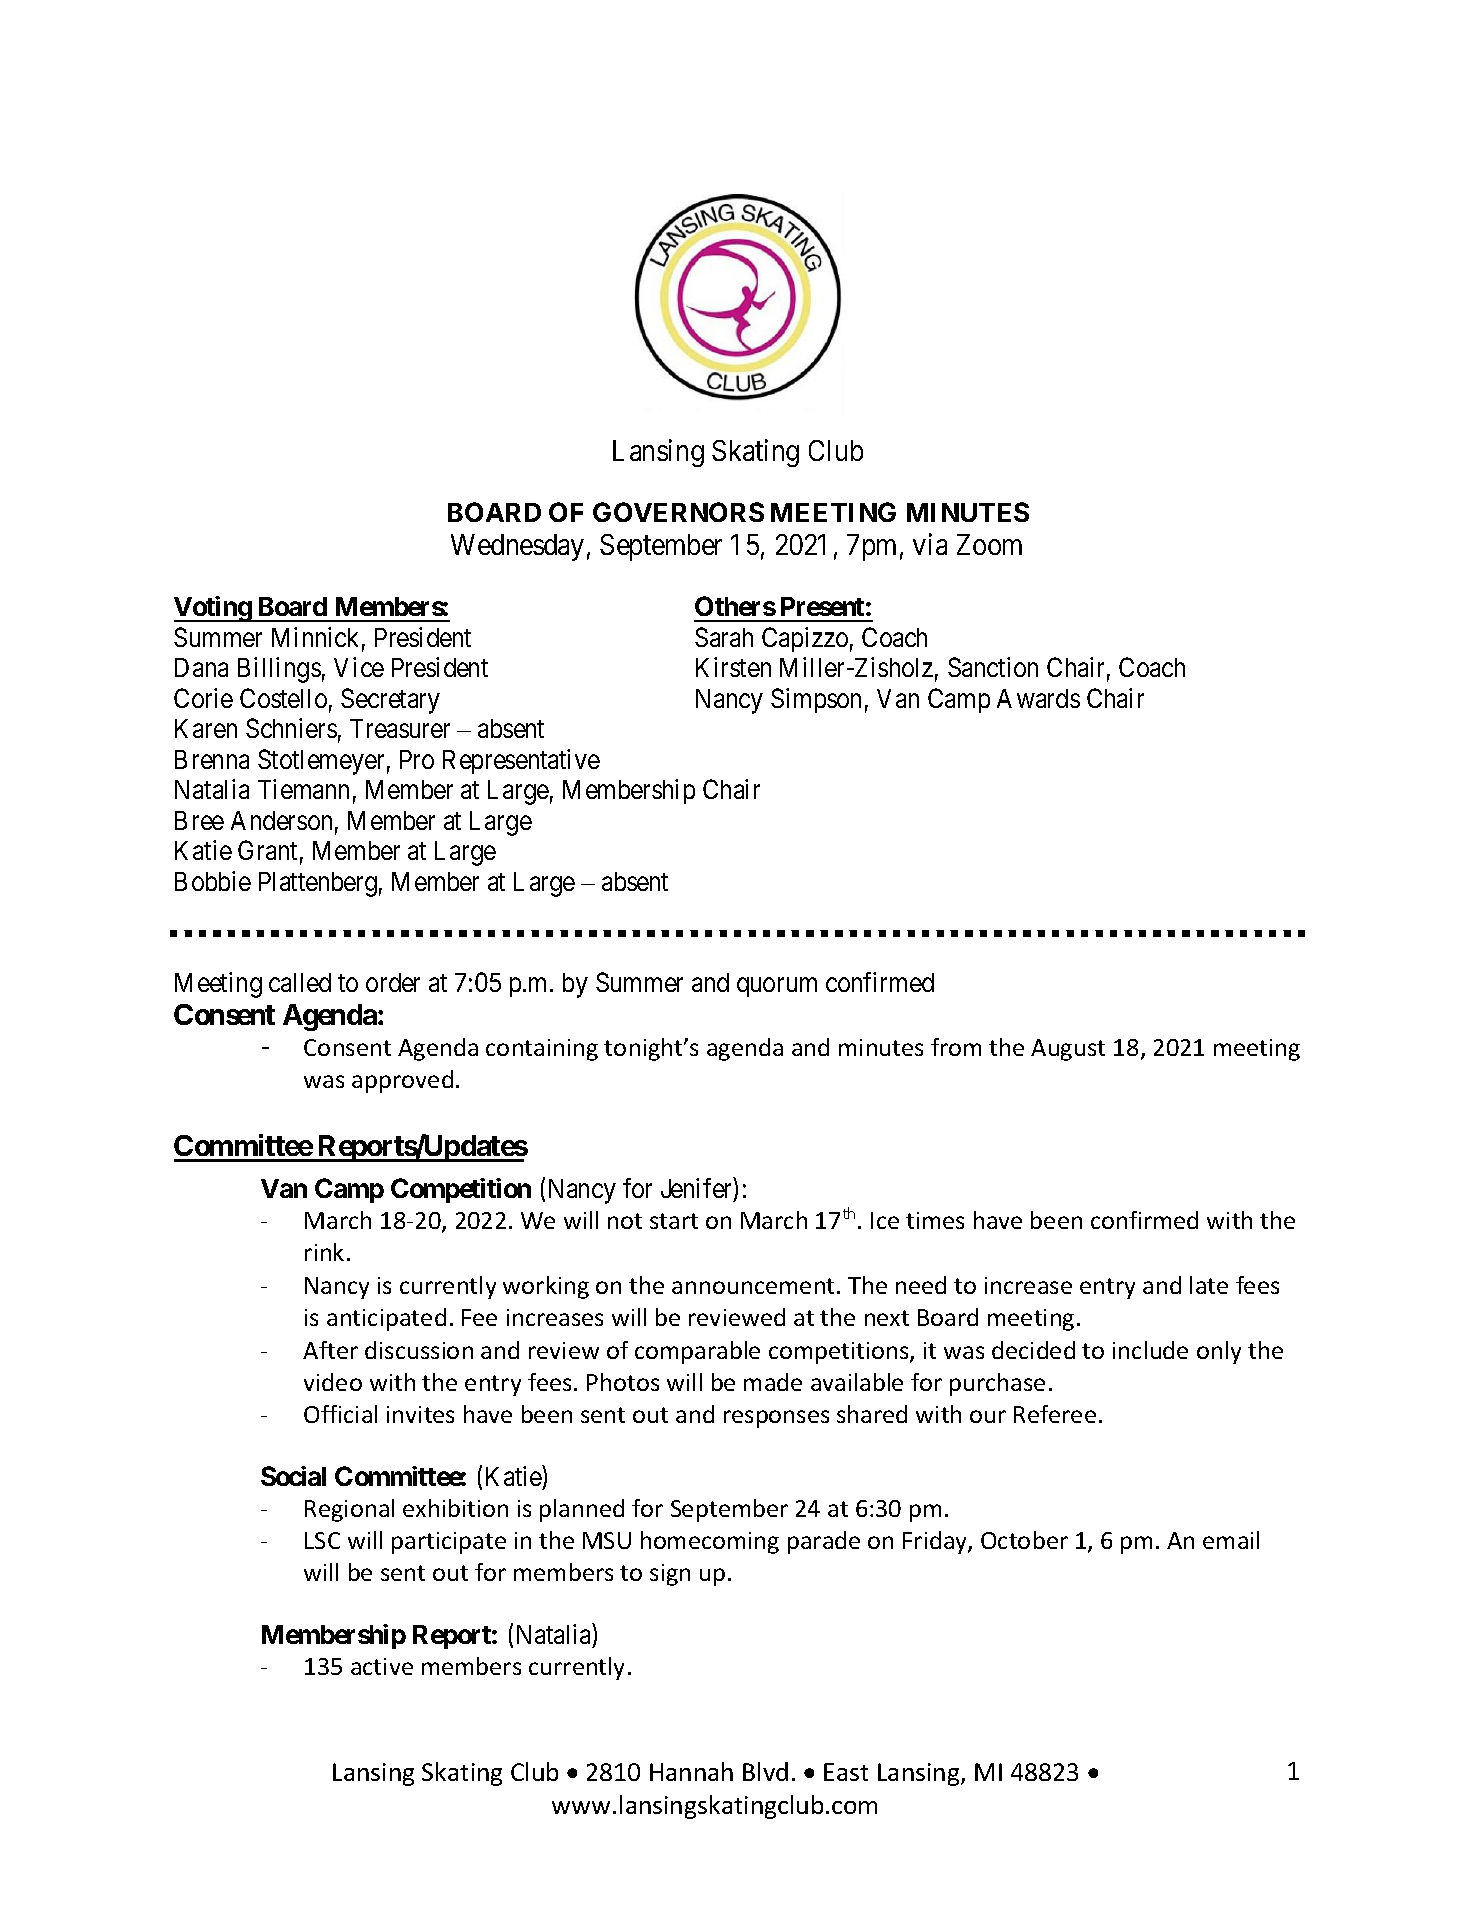  What do you see at coordinates (300, 982) in the screenshot?
I see `called` at bounding box center [300, 982].
